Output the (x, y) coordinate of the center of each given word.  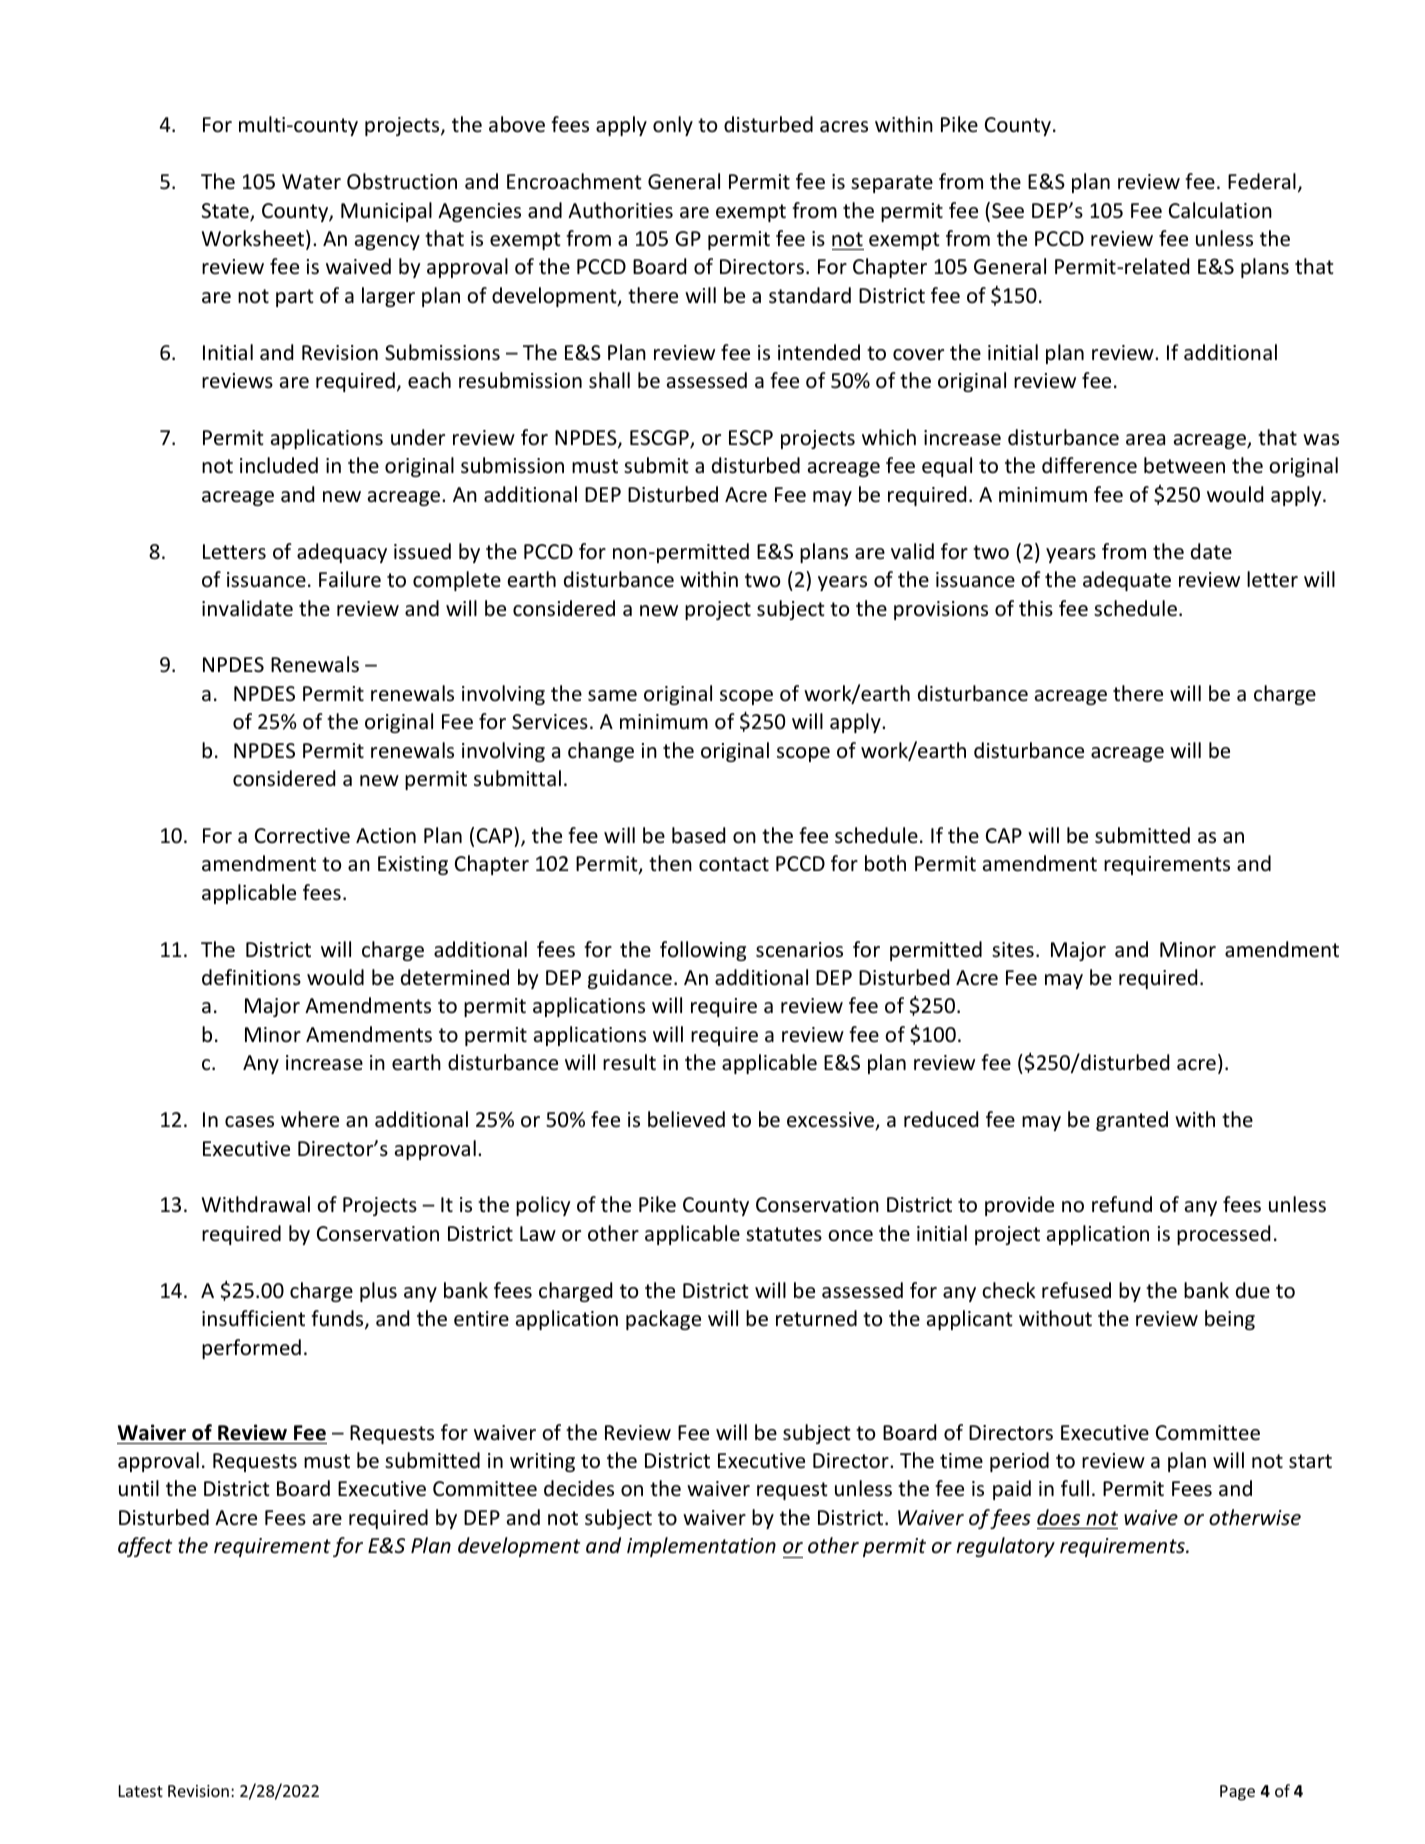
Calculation (1220, 210)
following (703, 951)
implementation (701, 1547)
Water (311, 182)
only (673, 126)
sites (1013, 950)
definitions (251, 977)
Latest (141, 1791)
